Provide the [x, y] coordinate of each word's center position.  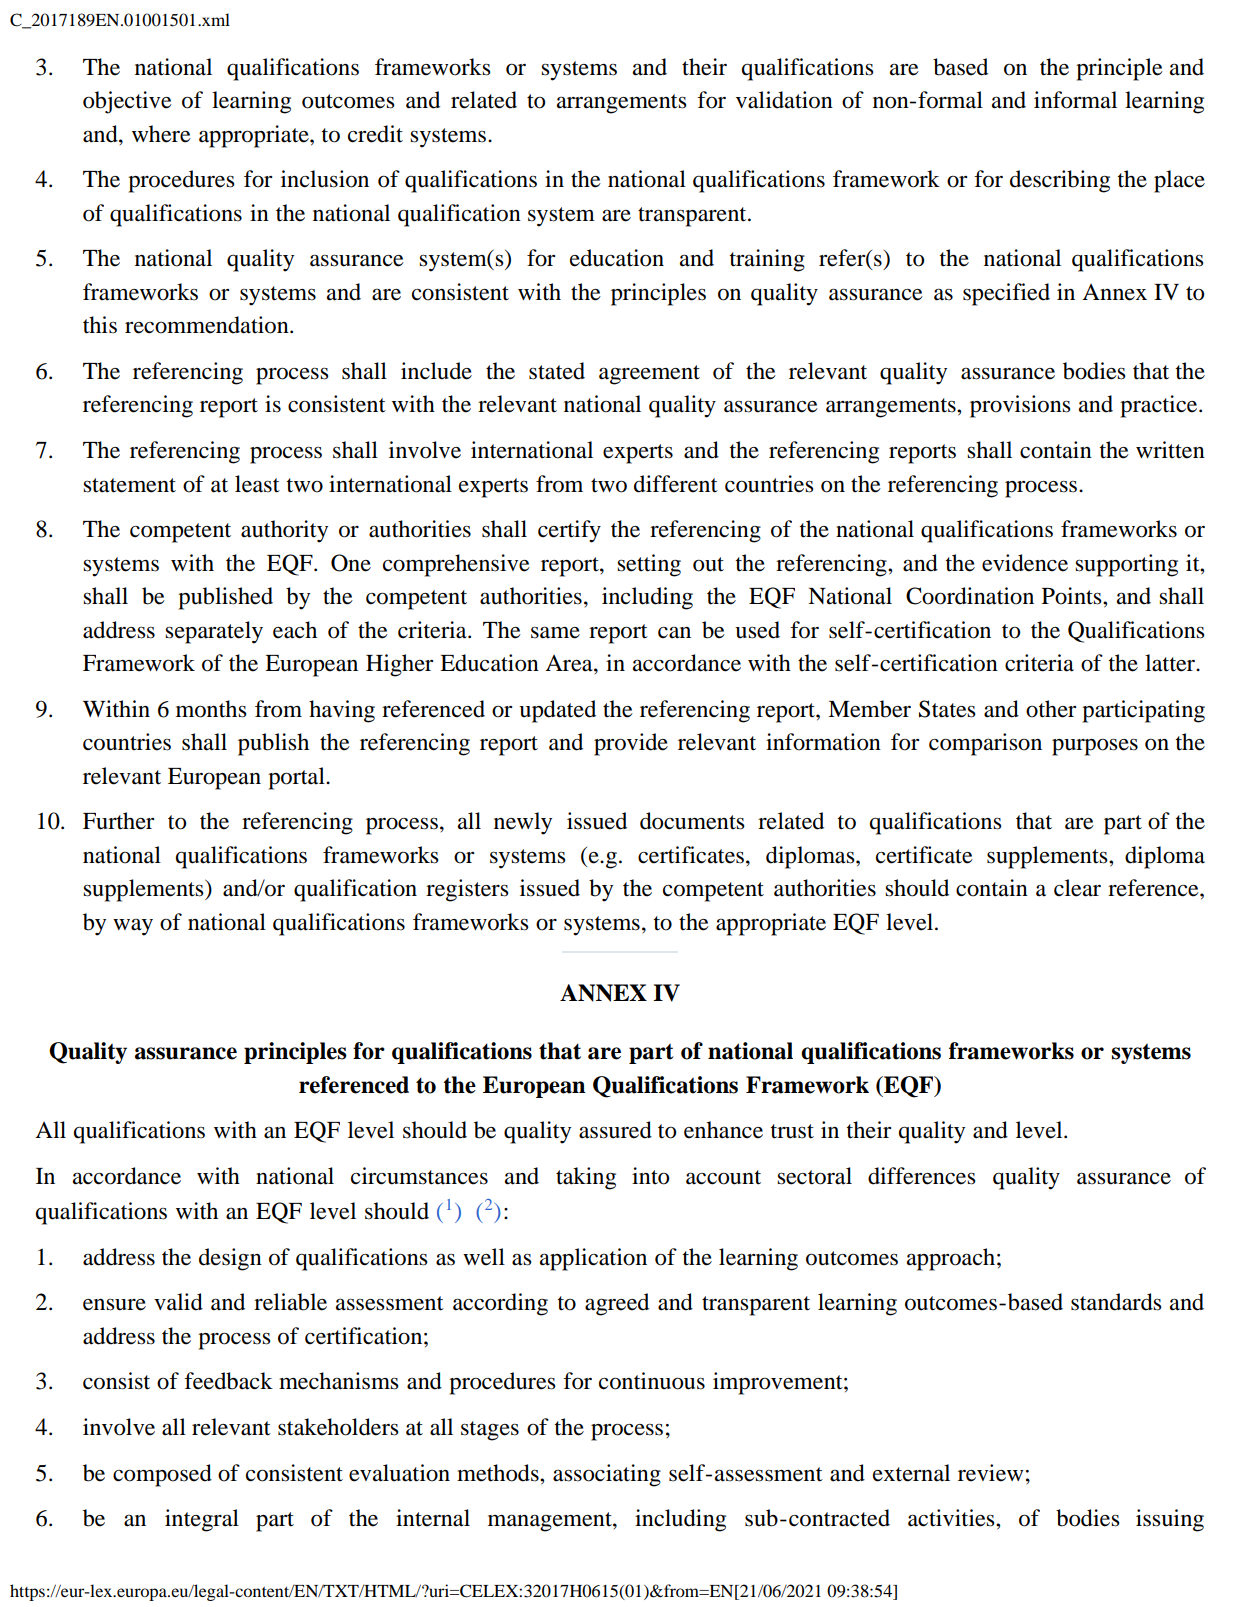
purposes [1095, 747]
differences [922, 1176]
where [161, 134]
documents [692, 821]
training [767, 260]
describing [1060, 181]
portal [297, 778]
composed [162, 1475]
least [257, 484]
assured [615, 1130]
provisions [1020, 406]
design [230, 1259]
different [676, 484]
